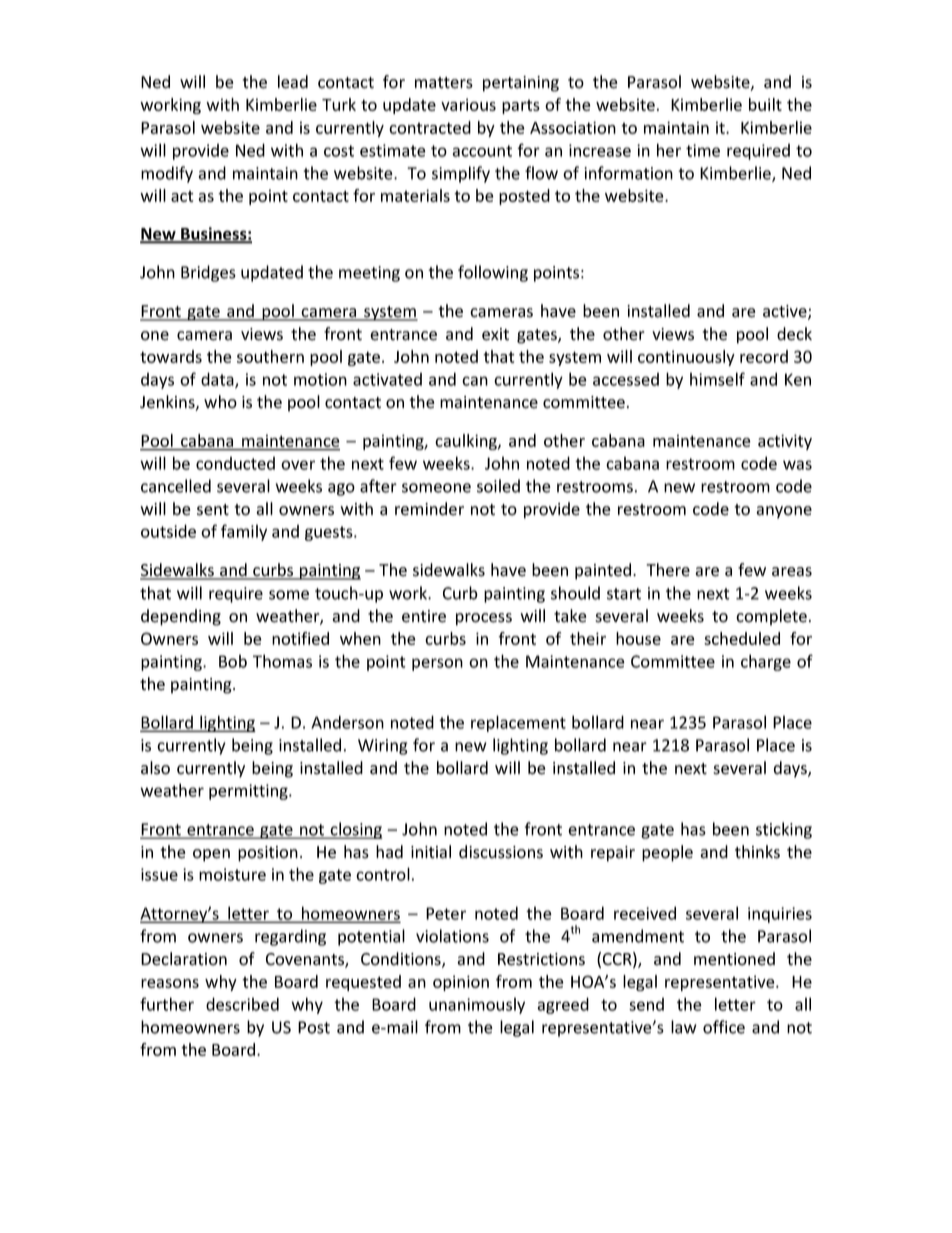 Image resolution: width=952 pixels, height=1233 pixels. I want to click on described, so click(242, 1004).
